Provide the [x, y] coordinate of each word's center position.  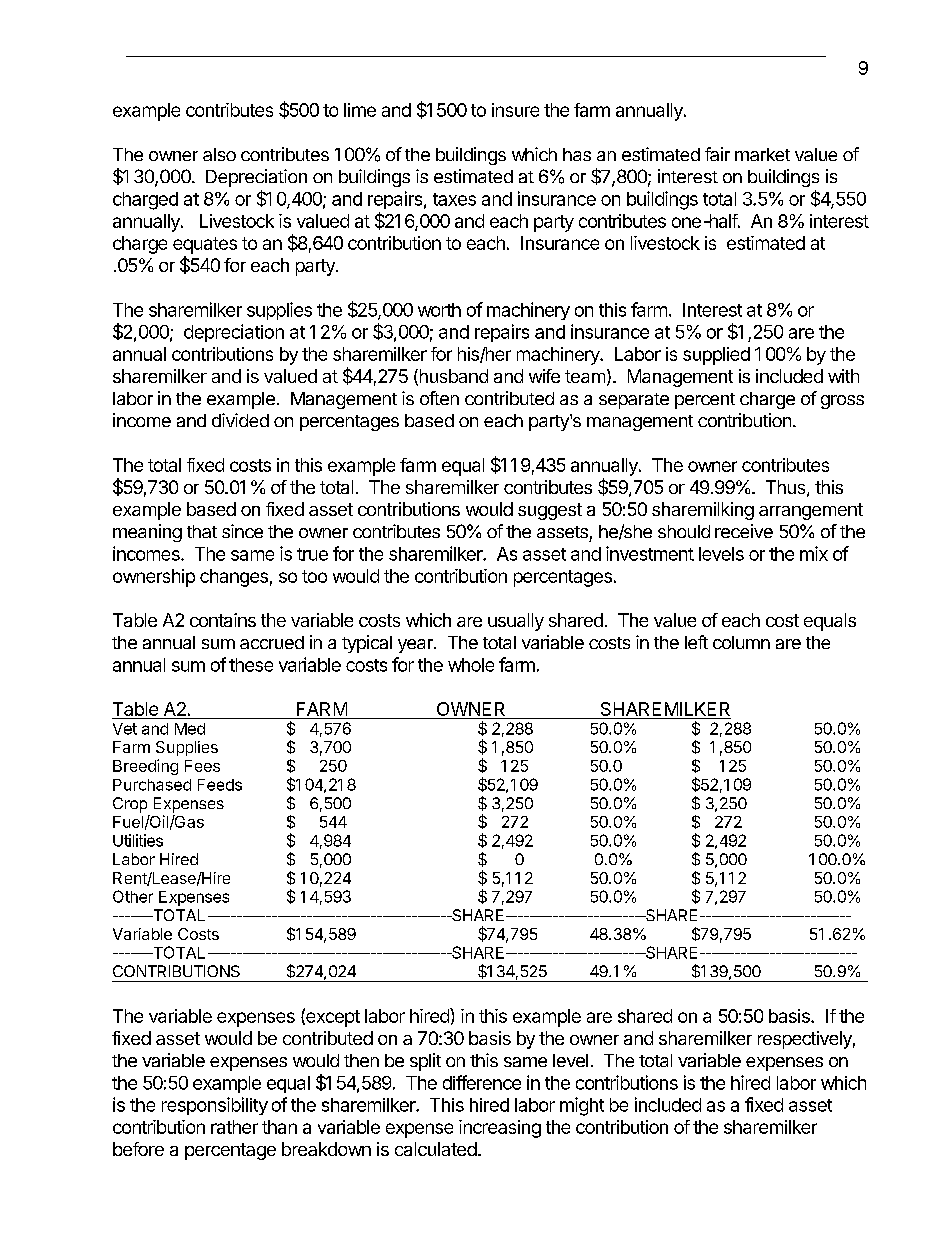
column [741, 642]
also [219, 154]
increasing [500, 1129]
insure [515, 110]
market [762, 154]
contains [223, 620]
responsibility [215, 1106]
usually [516, 622]
